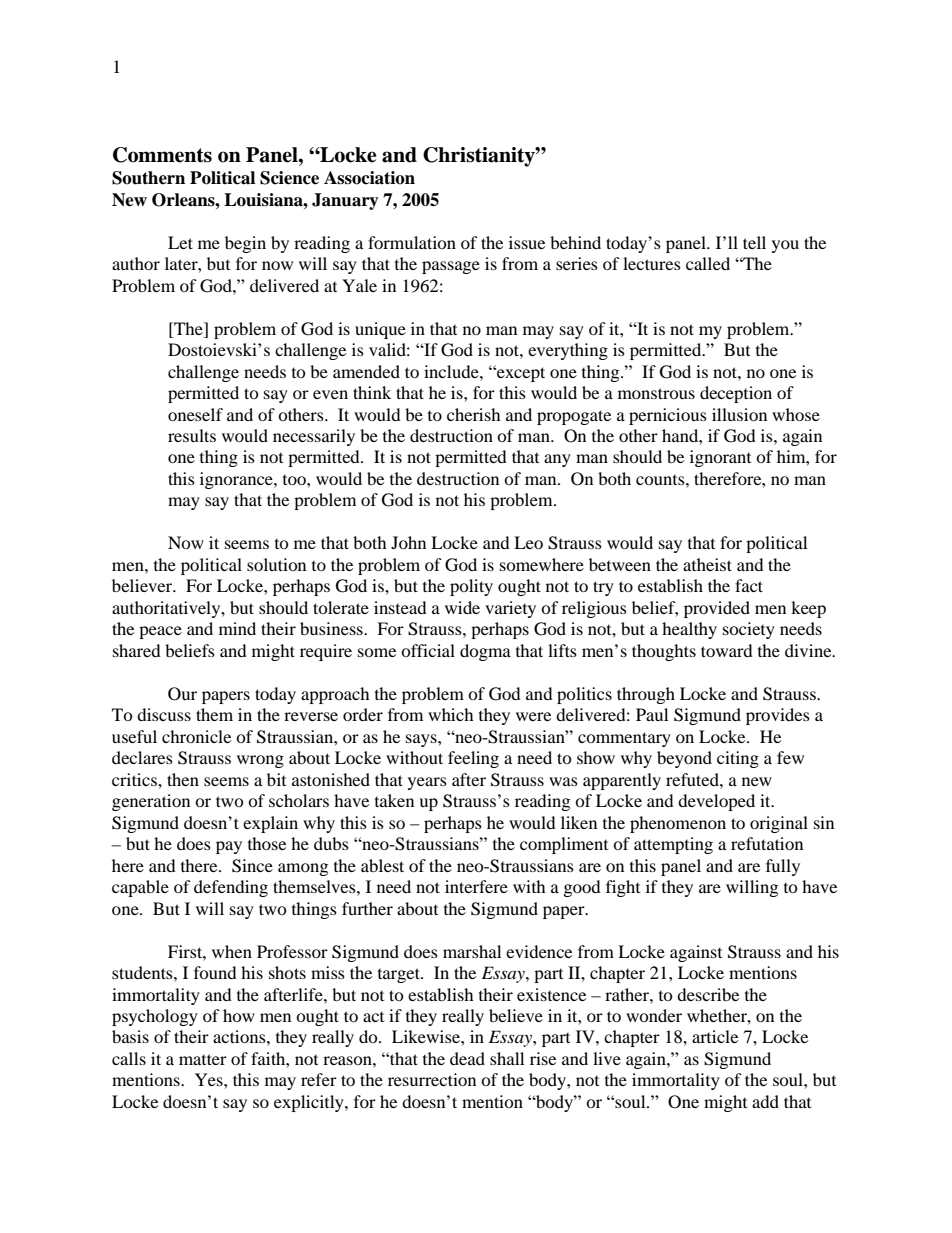  What do you see at coordinates (738, 759) in the document?
I see `citing` at bounding box center [738, 759].
